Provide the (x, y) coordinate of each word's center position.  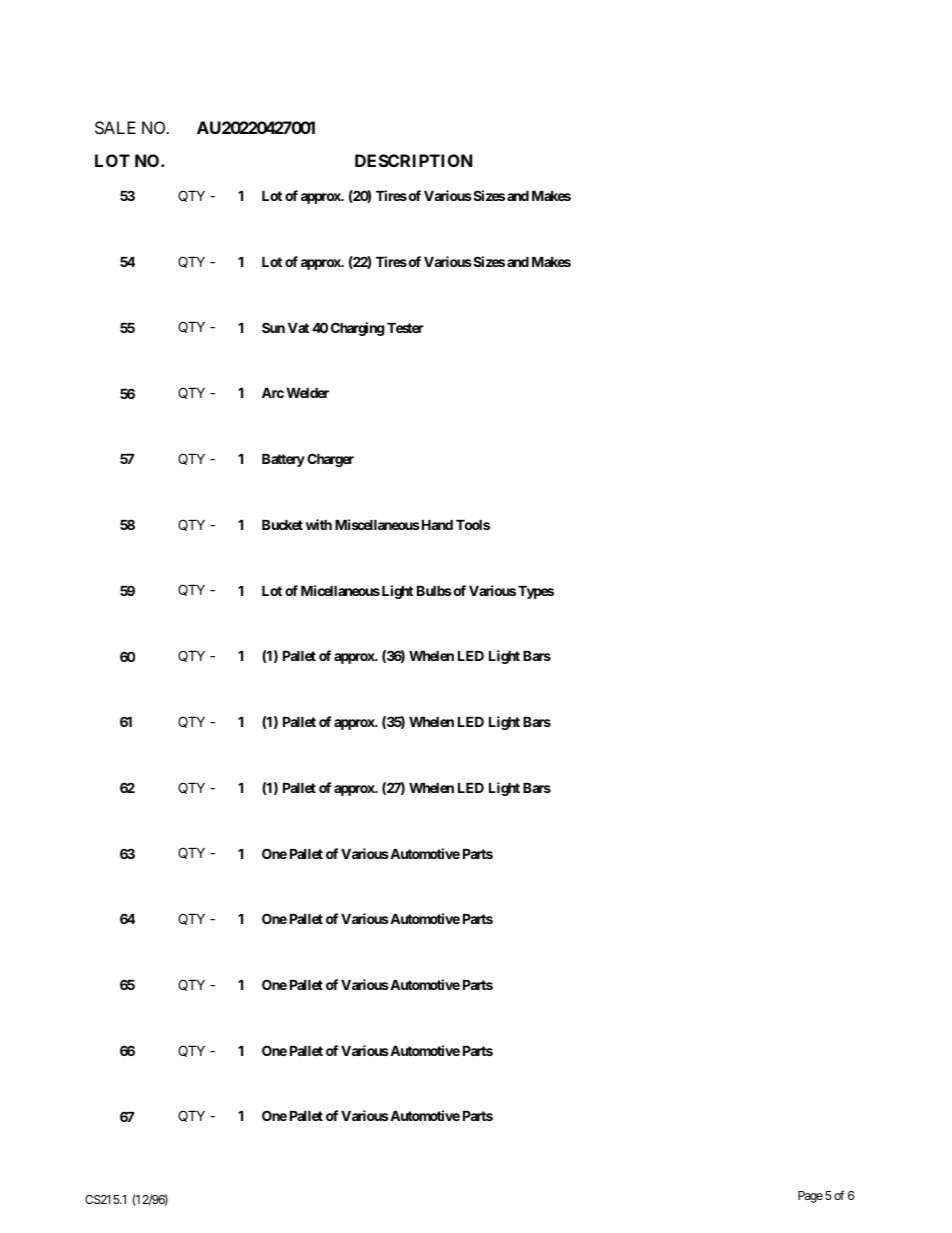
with (319, 524)
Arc (273, 392)
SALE (115, 127)
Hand (436, 525)
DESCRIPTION (413, 160)
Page (810, 1197)
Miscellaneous (377, 524)
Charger (330, 460)
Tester (405, 328)
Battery (283, 460)
